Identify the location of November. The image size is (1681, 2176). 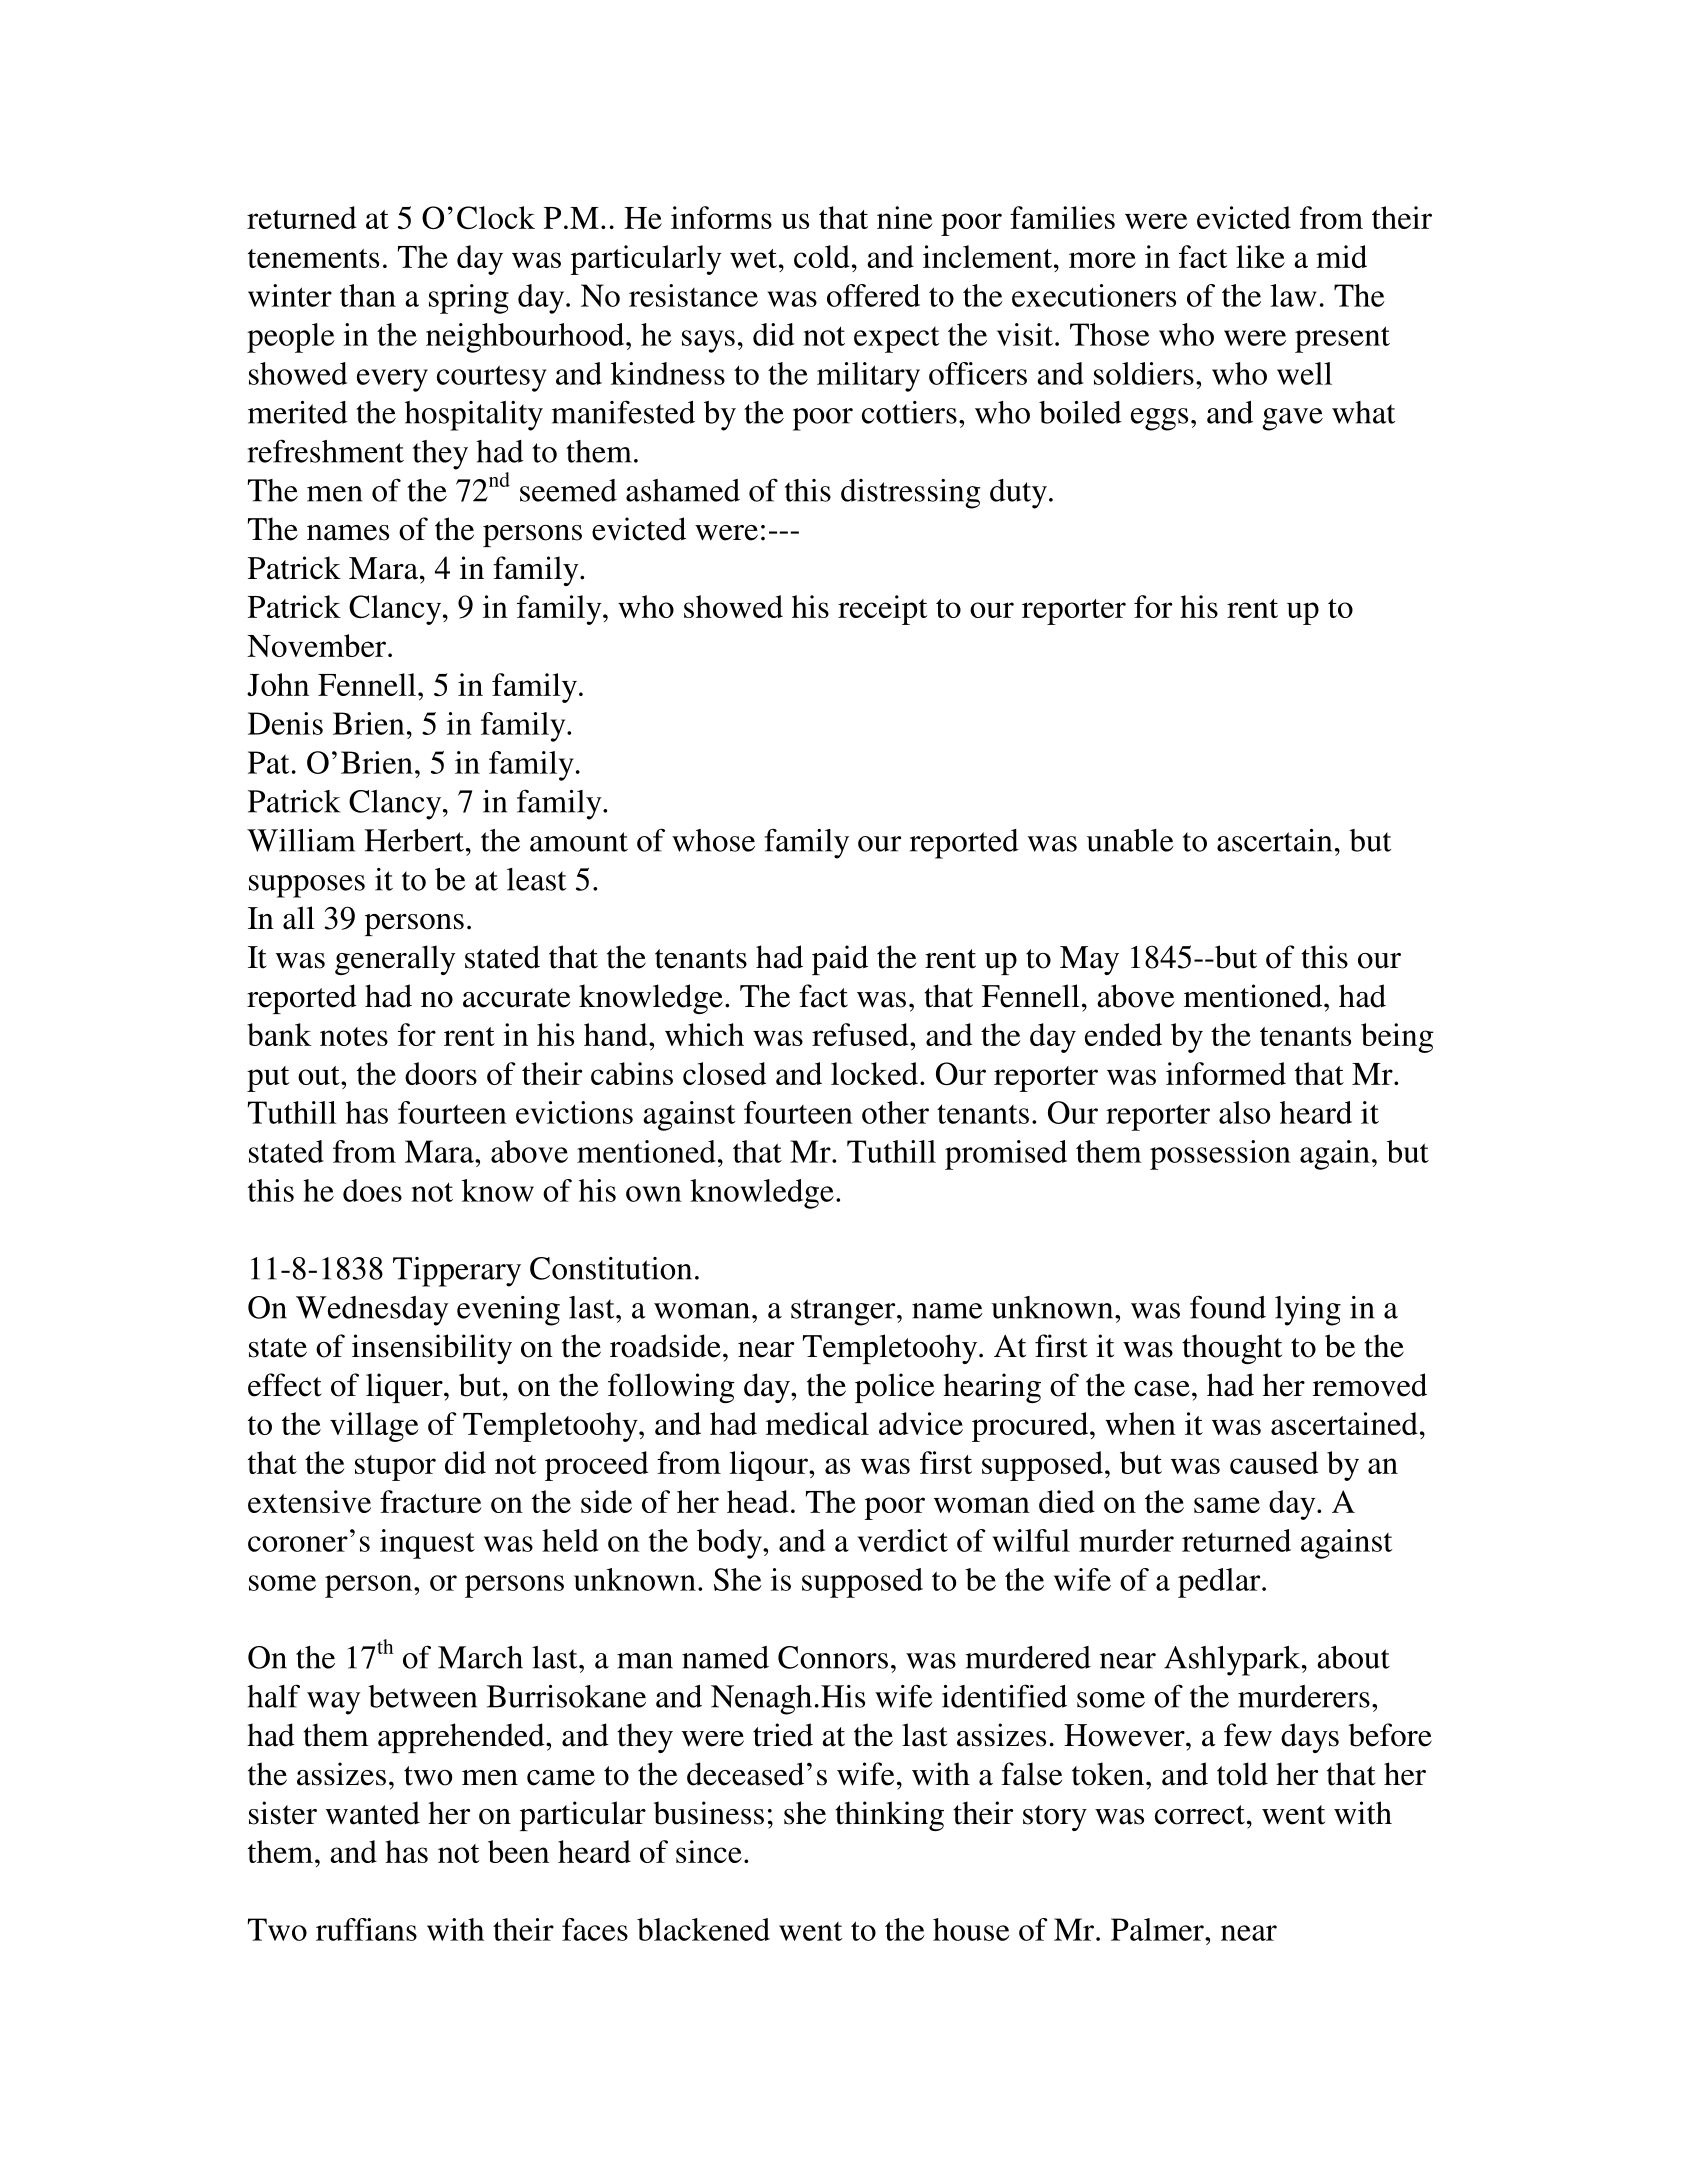
(318, 645).
